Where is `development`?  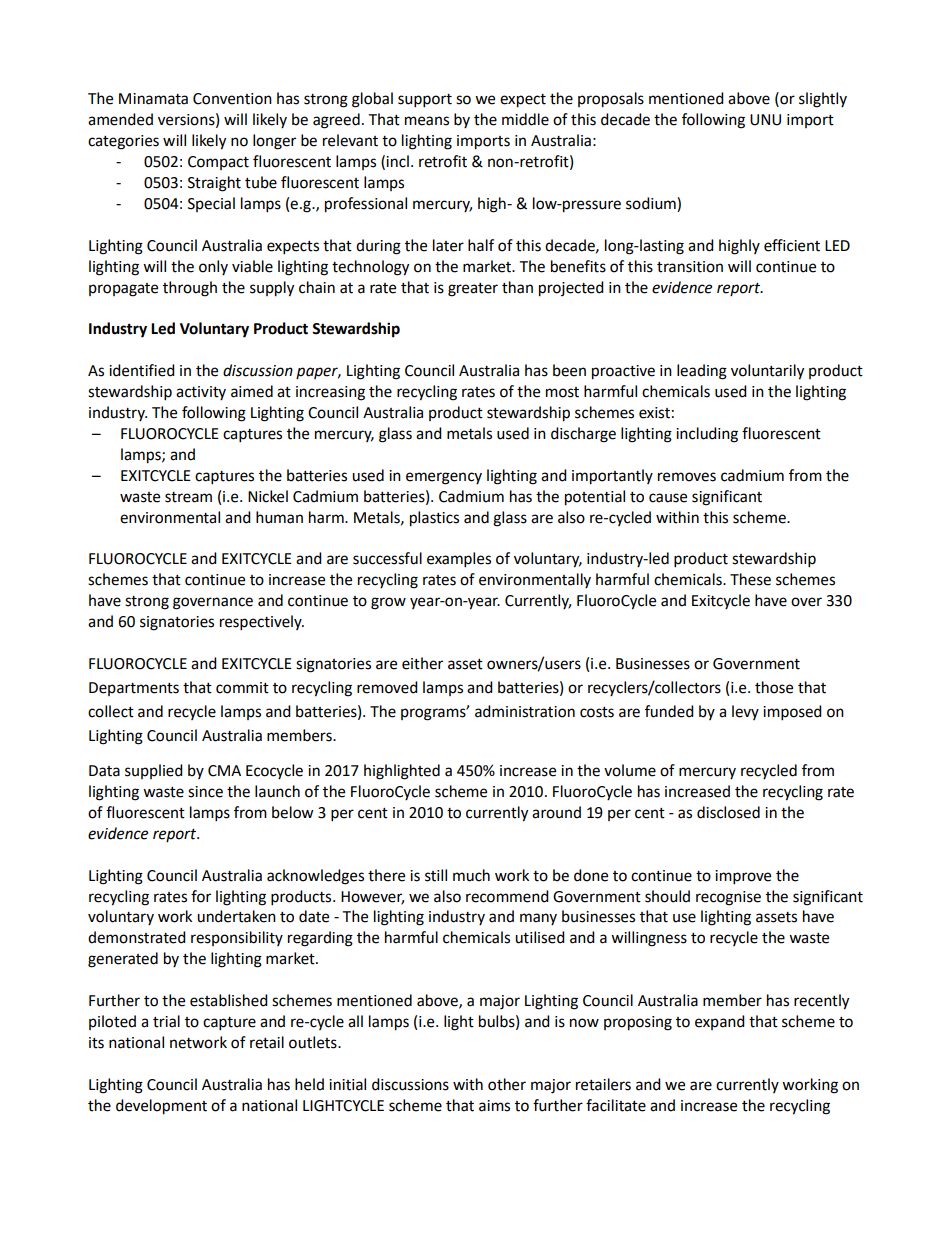
development is located at coordinates (161, 1107).
